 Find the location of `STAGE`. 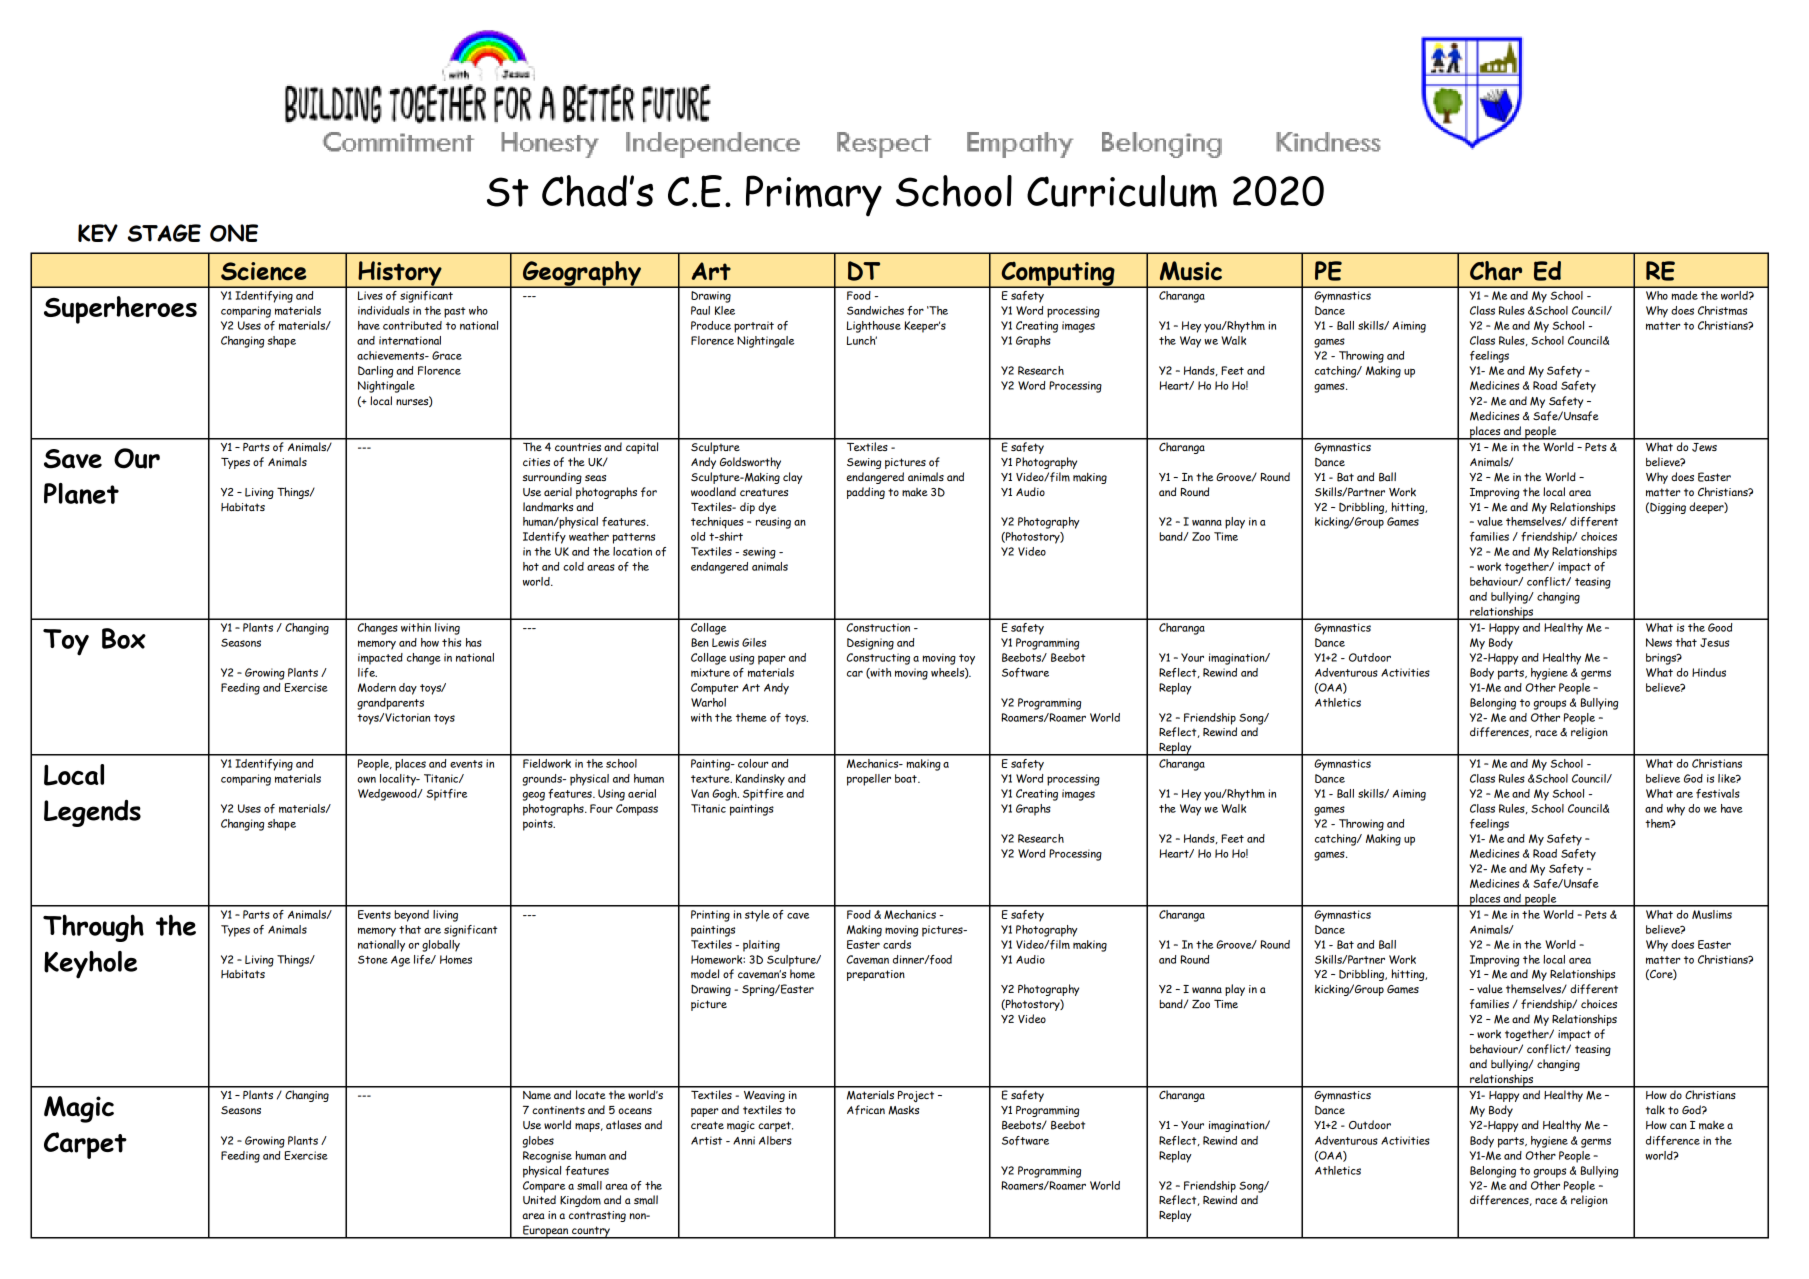

STAGE is located at coordinates (164, 233).
